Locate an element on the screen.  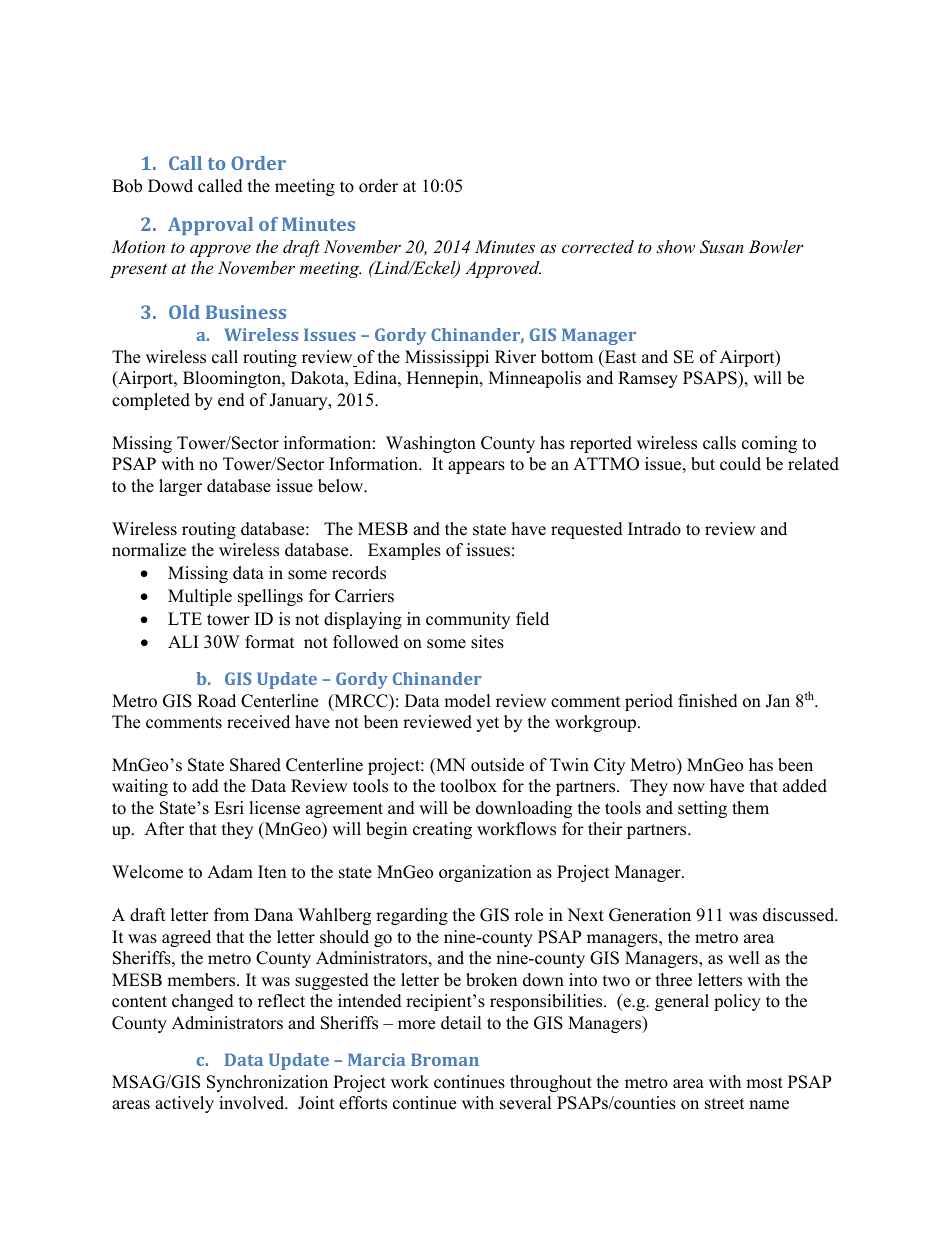
LTE is located at coordinates (185, 618).
